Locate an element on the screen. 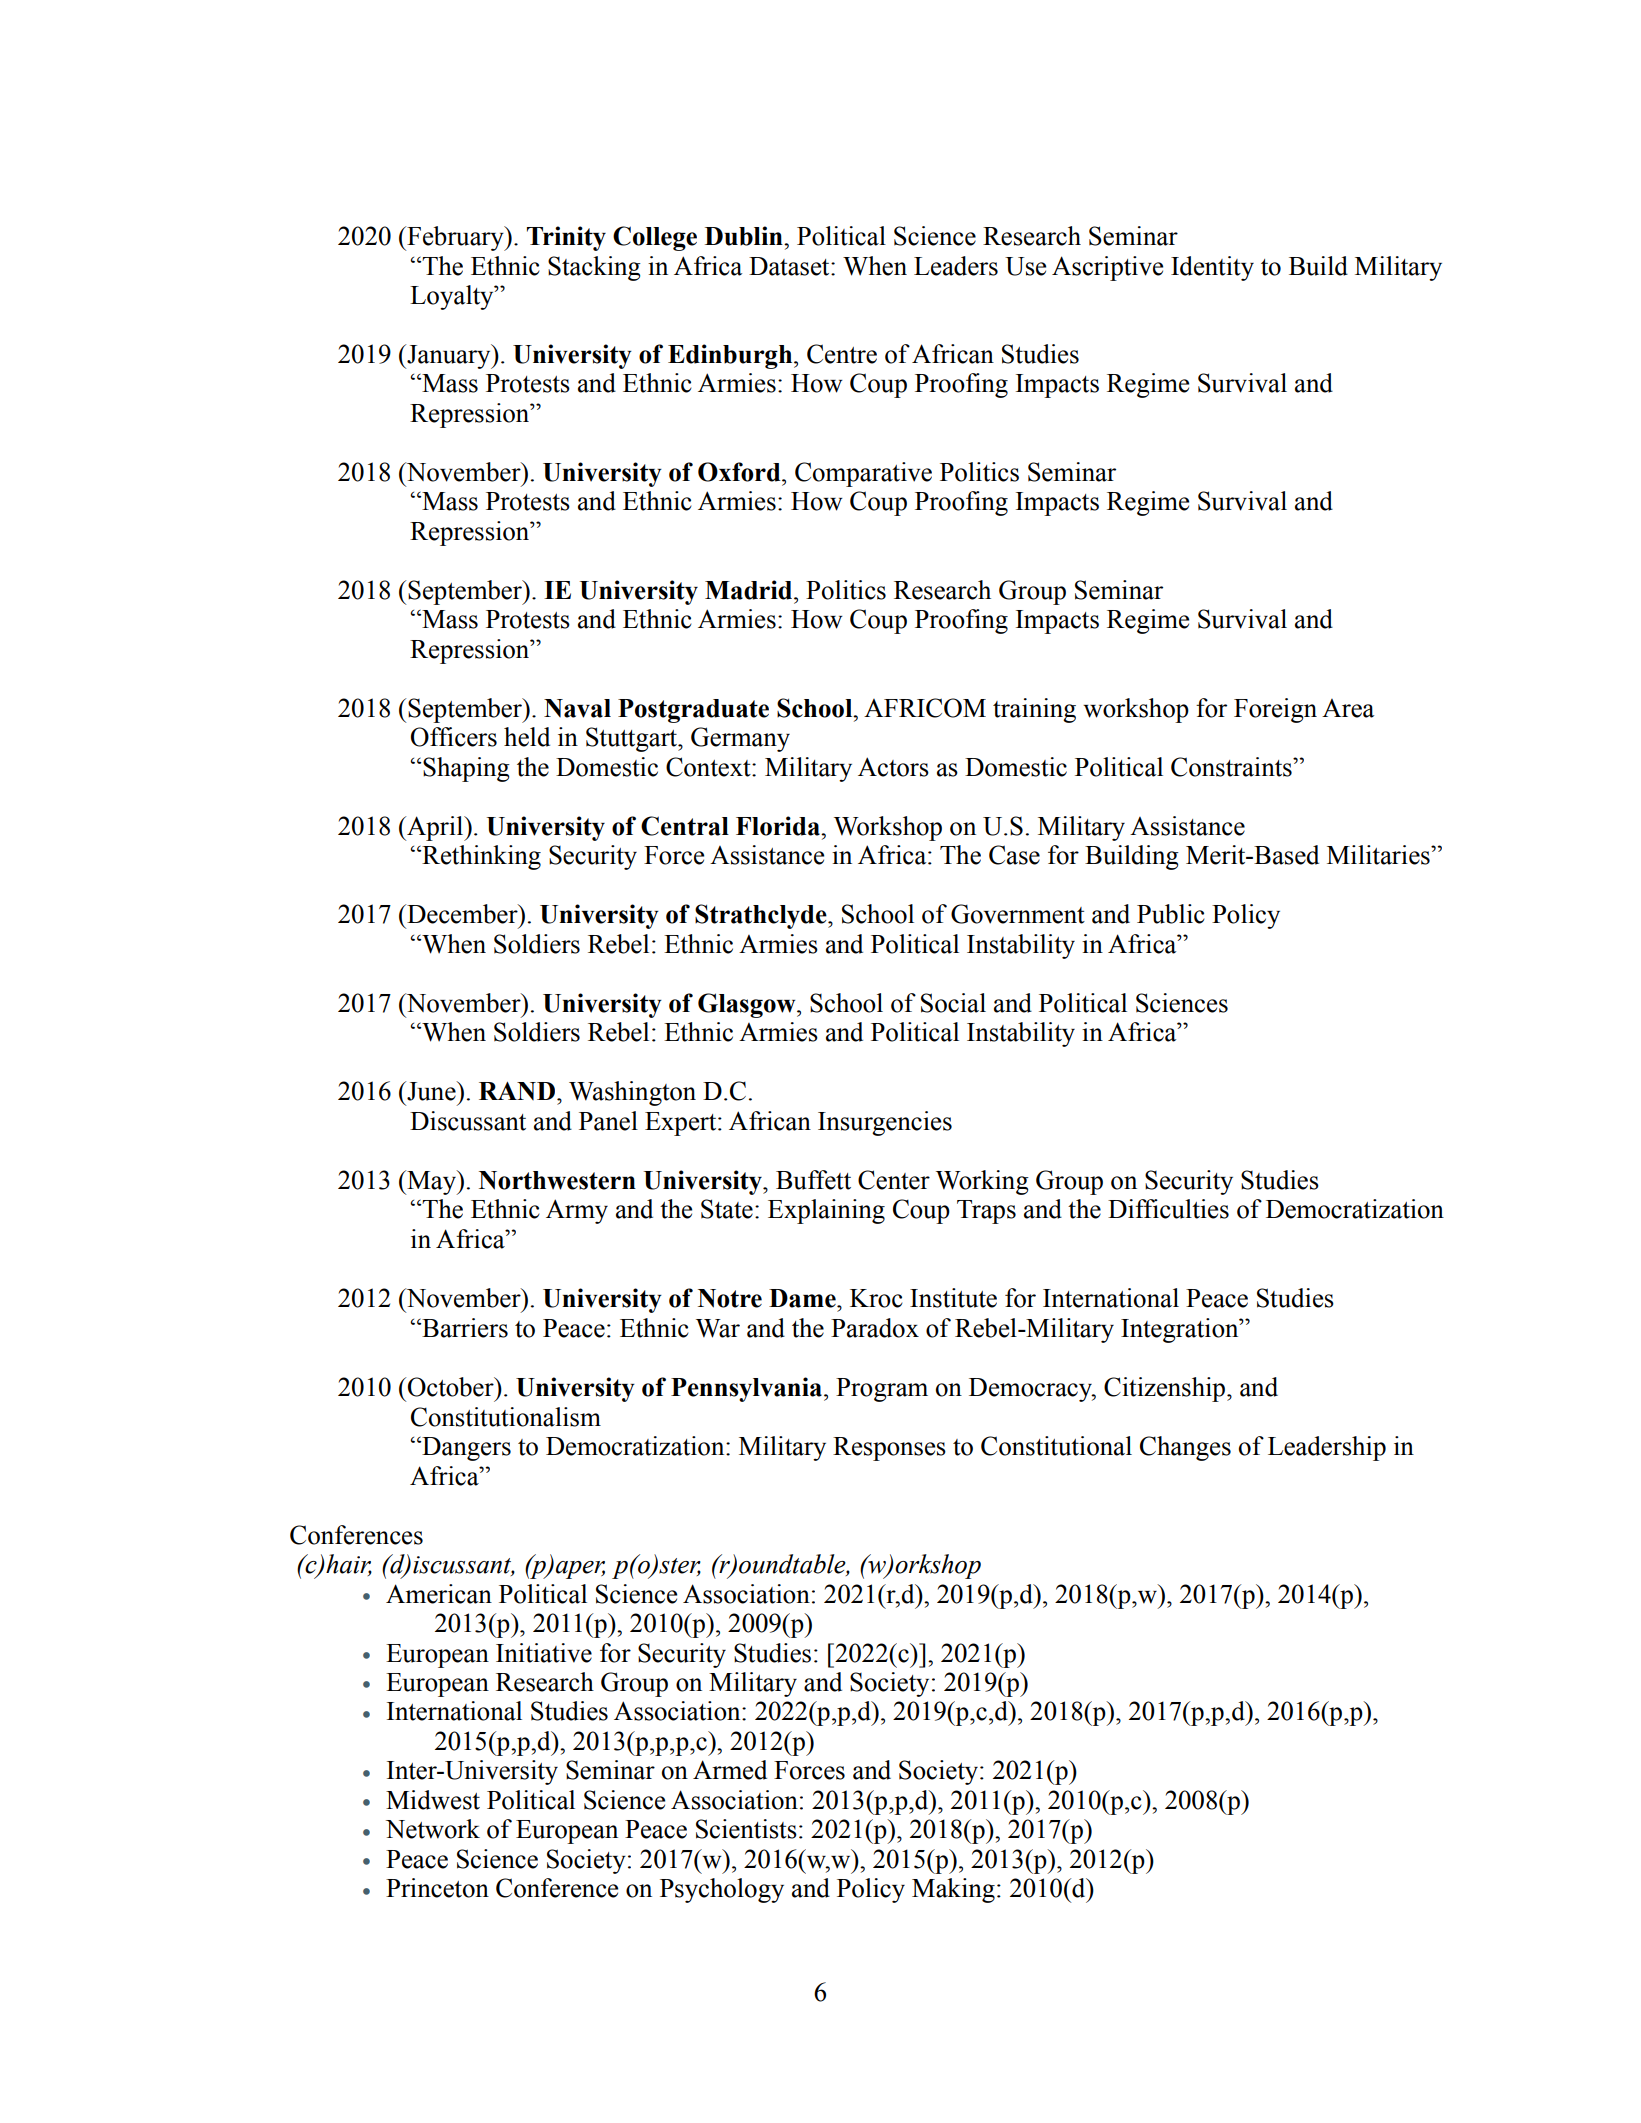  Centre is located at coordinates (842, 354).
